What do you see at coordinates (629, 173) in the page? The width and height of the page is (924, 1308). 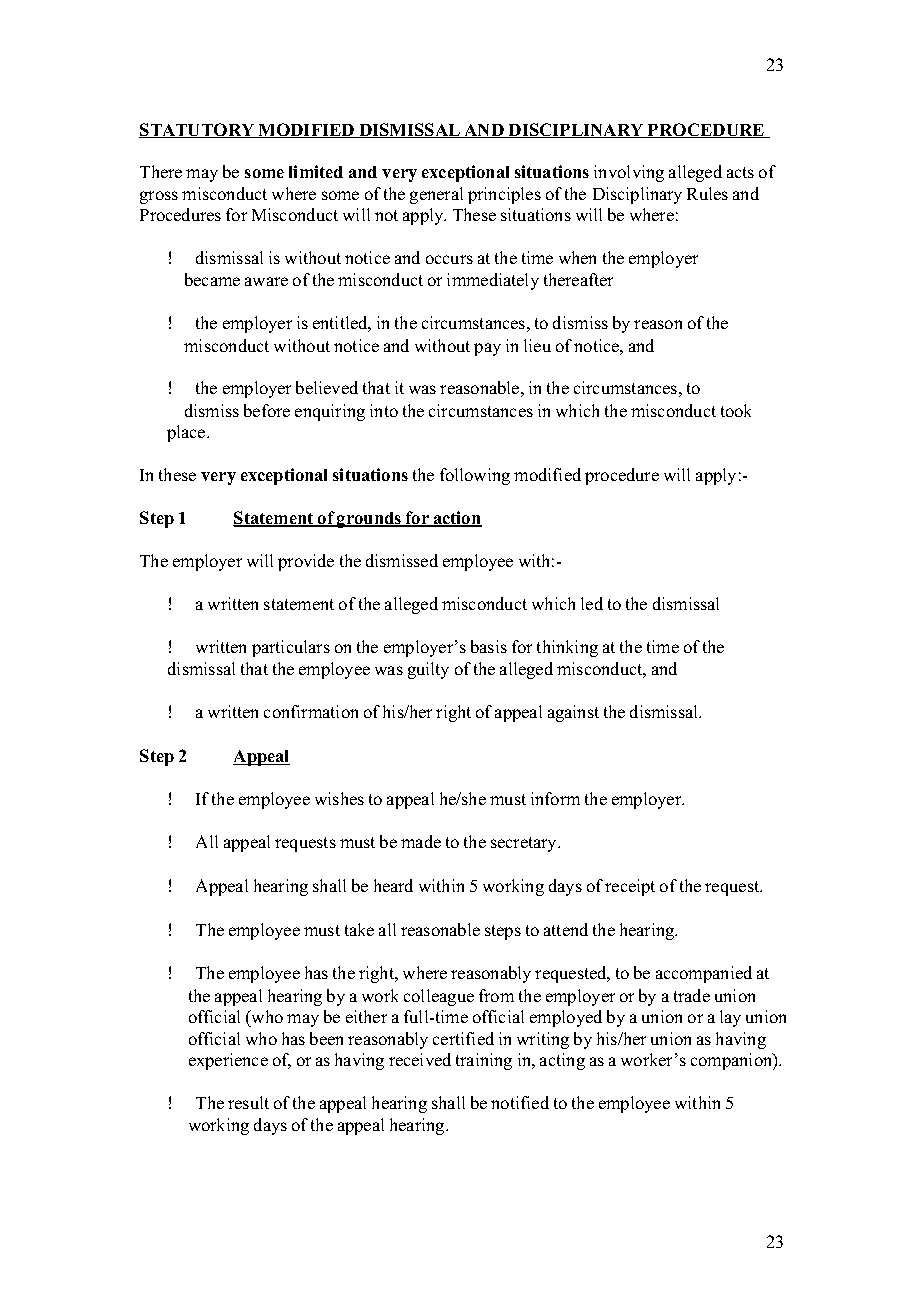 I see `involving` at bounding box center [629, 173].
